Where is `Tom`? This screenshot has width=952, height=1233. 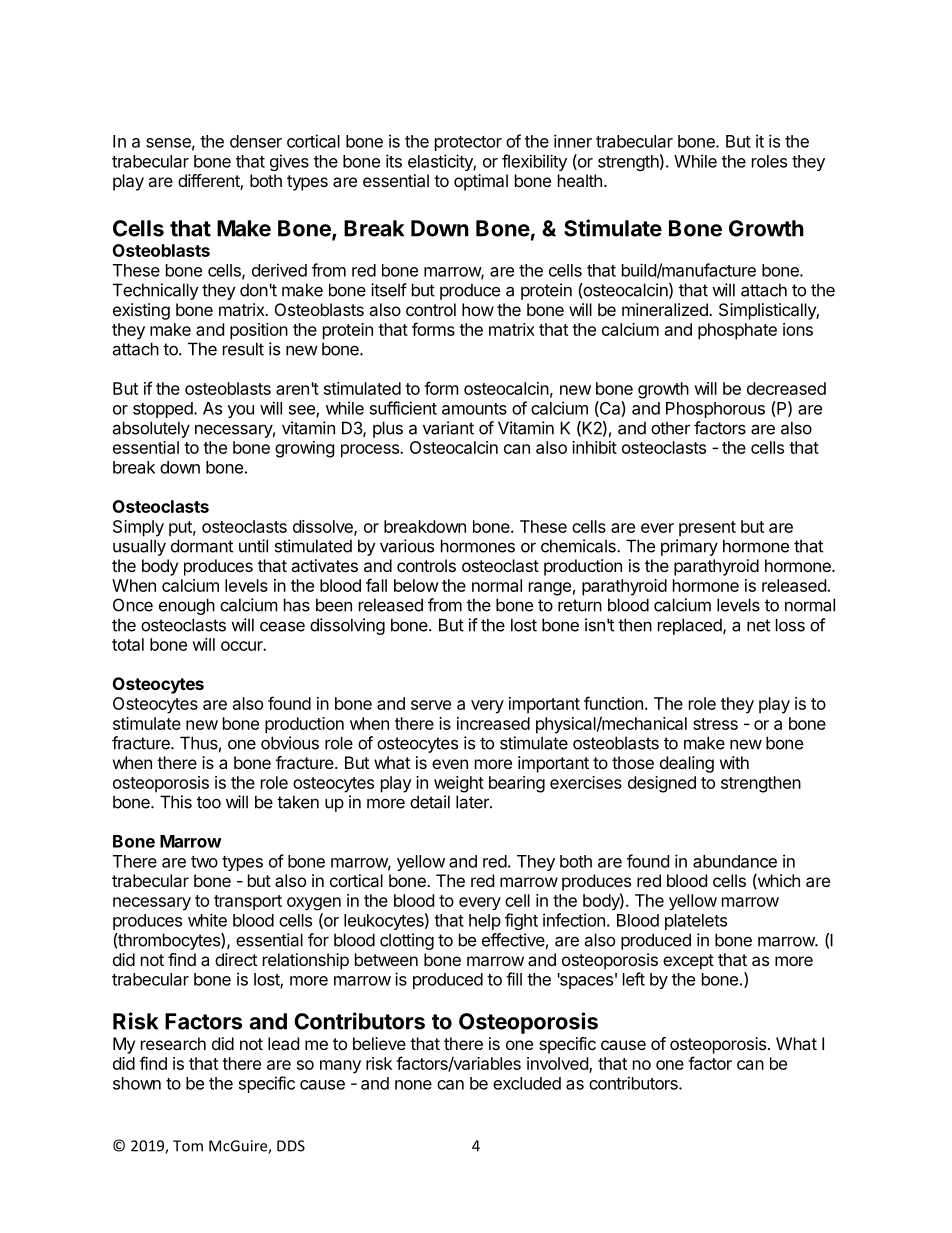 Tom is located at coordinates (188, 1146).
